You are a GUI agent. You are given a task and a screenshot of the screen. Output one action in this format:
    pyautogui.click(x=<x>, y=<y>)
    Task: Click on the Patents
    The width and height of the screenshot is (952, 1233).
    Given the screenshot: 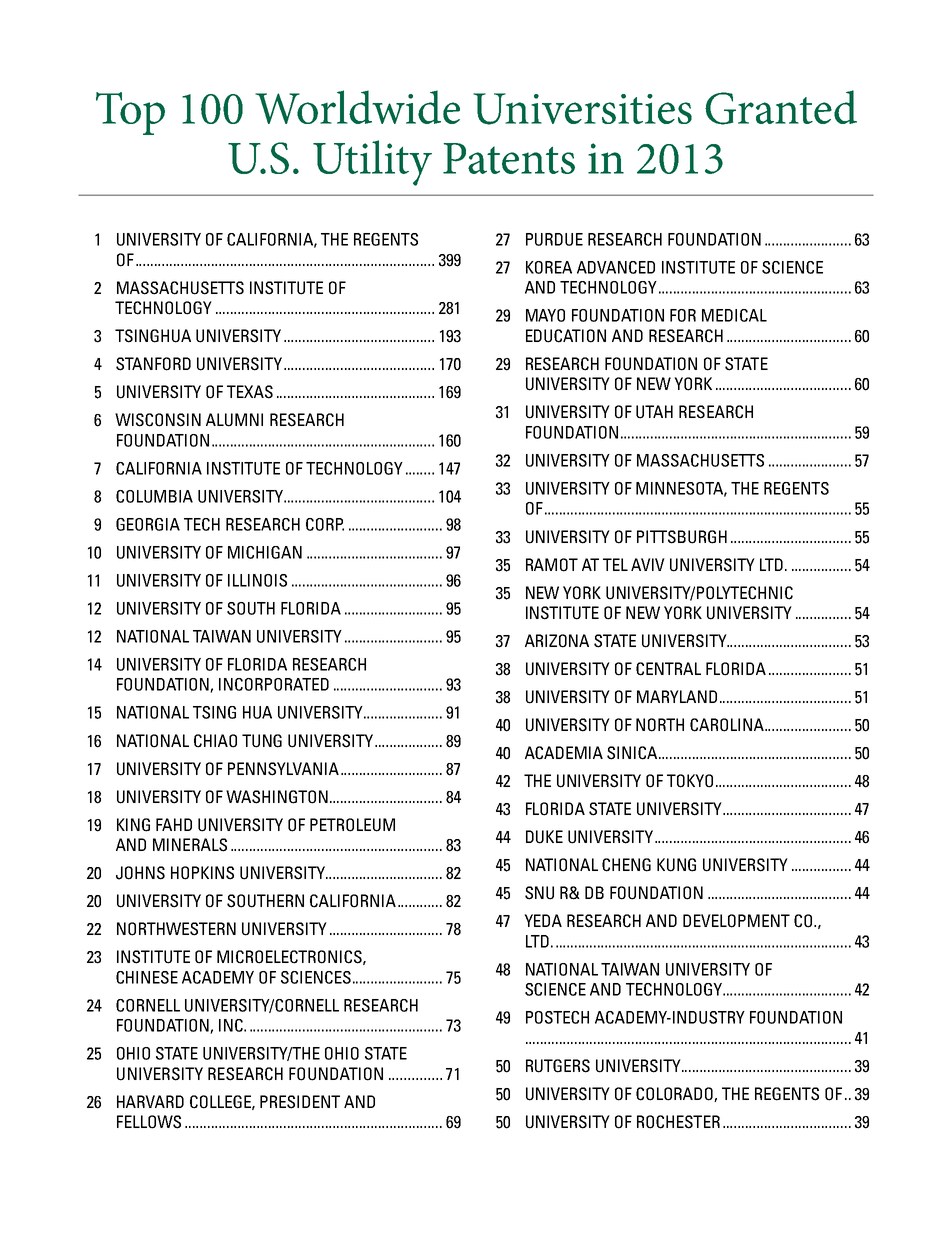 What is the action you would take?
    pyautogui.click(x=509, y=158)
